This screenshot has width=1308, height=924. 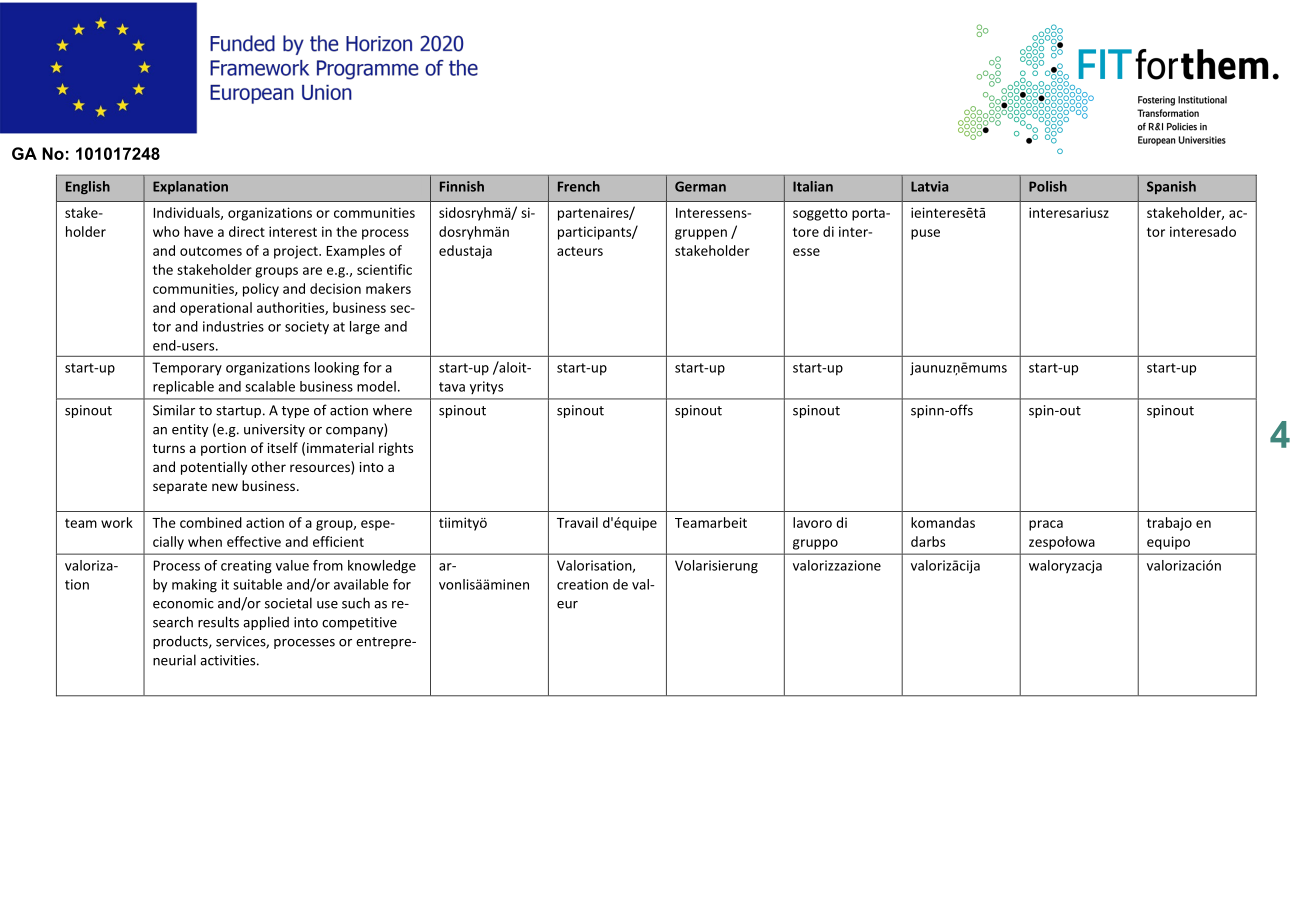 I want to click on Travail, so click(x=577, y=522).
